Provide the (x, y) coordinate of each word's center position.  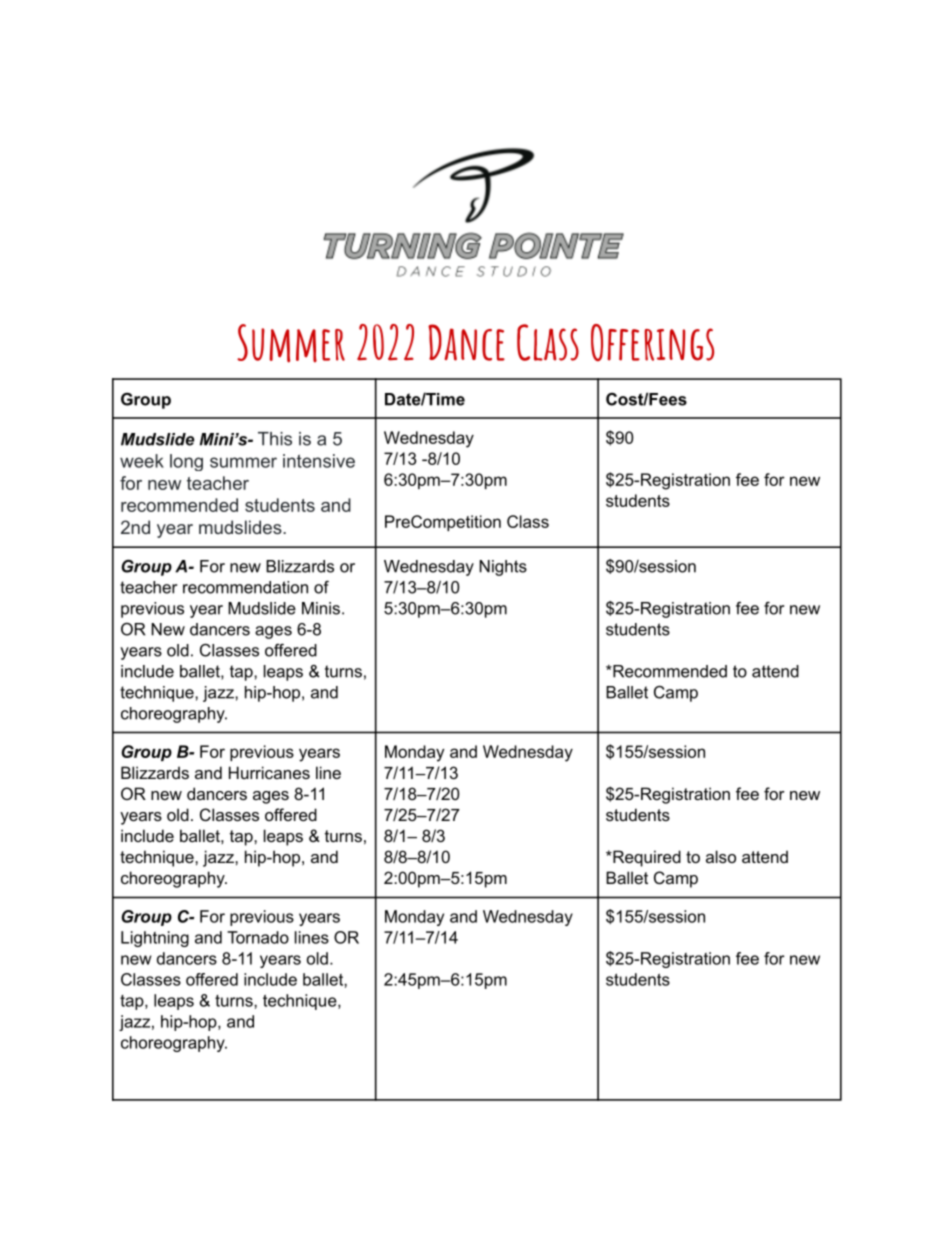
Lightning (155, 939)
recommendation (245, 587)
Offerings (652, 342)
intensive (319, 461)
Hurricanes (269, 772)
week (142, 461)
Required (646, 858)
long (186, 462)
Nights (503, 568)
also (721, 856)
